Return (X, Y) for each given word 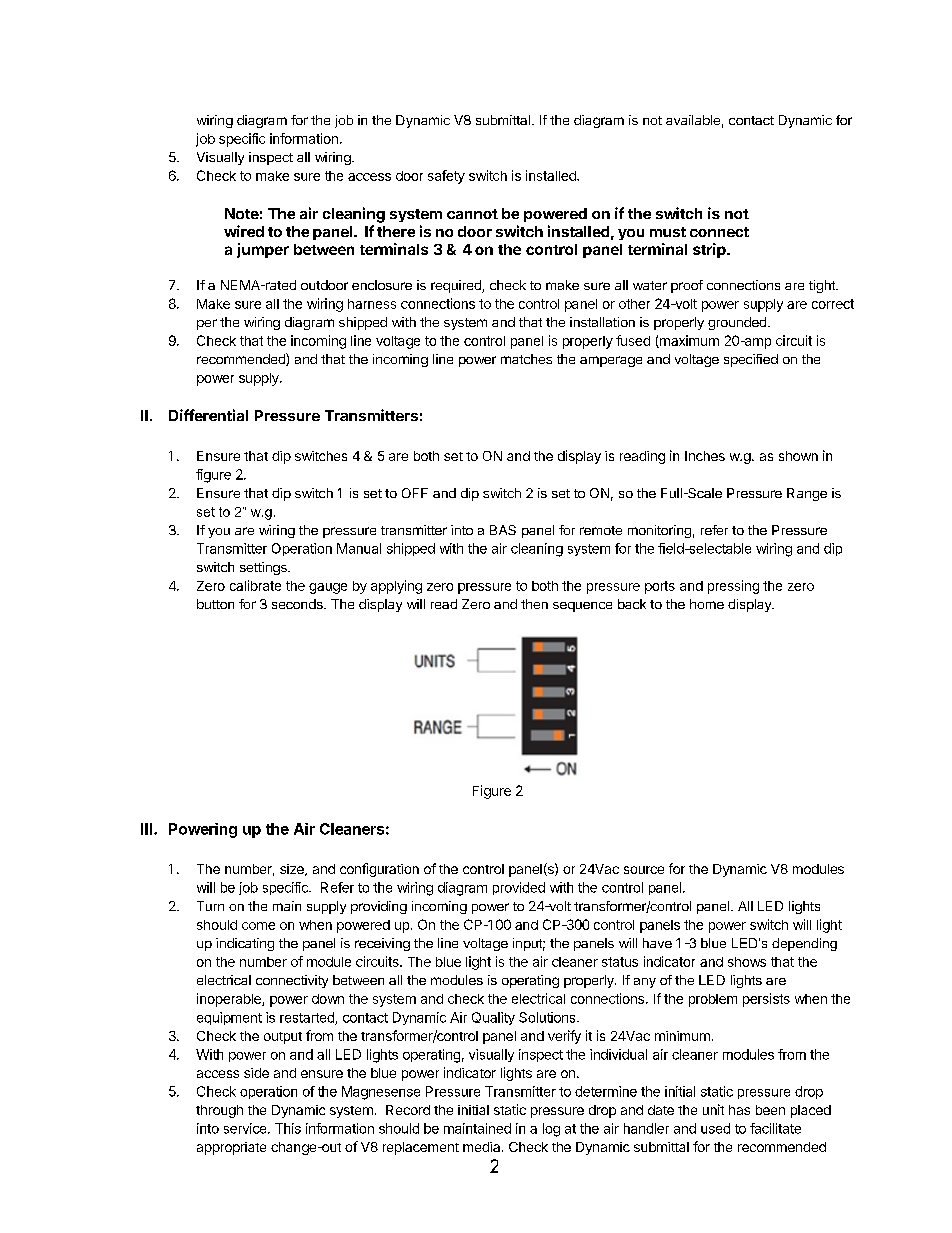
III (146, 829)
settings (264, 568)
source (644, 870)
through (219, 1111)
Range (807, 494)
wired (244, 231)
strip (710, 250)
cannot (472, 214)
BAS (503, 530)
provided (519, 888)
